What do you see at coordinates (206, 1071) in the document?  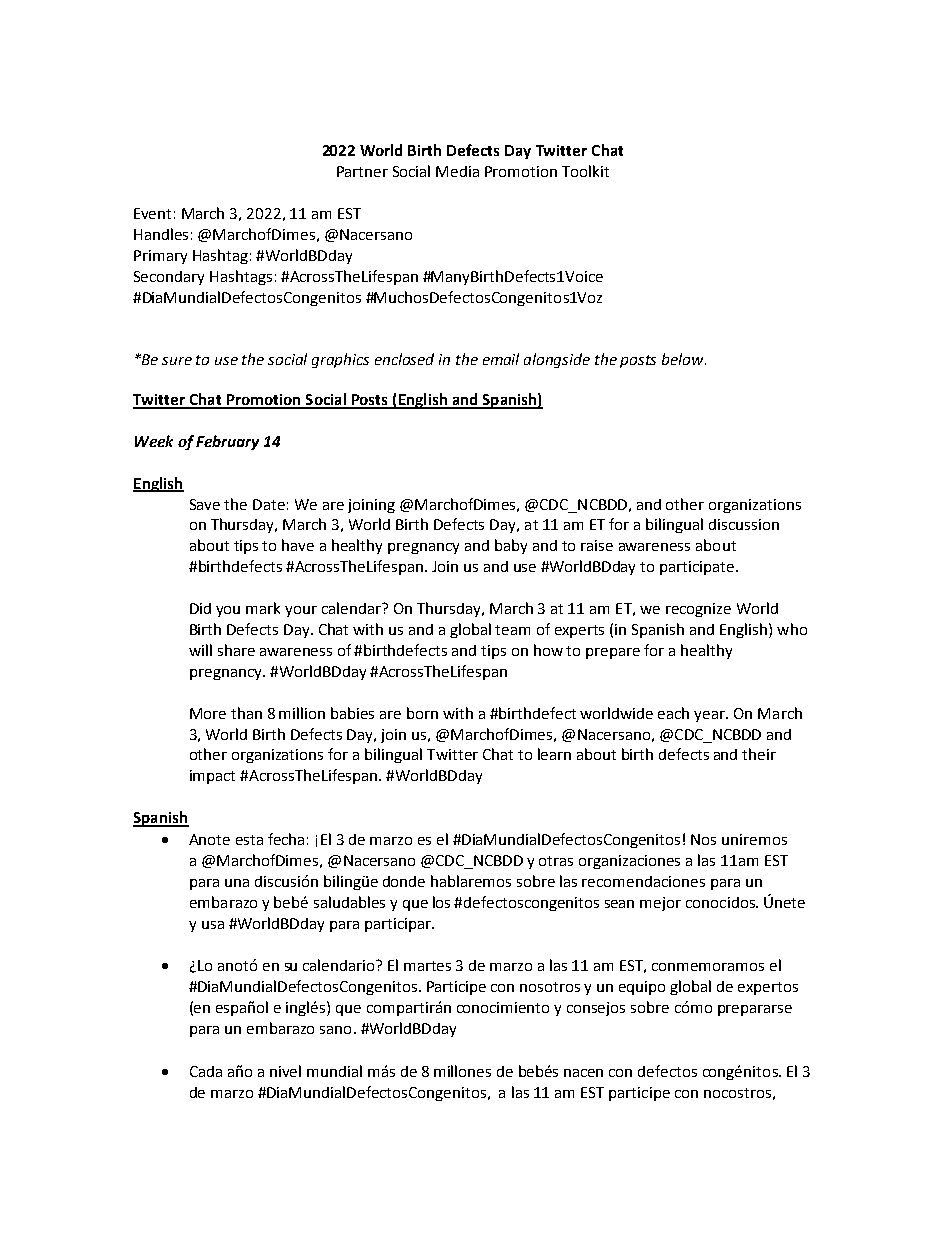 I see `Cada` at bounding box center [206, 1071].
